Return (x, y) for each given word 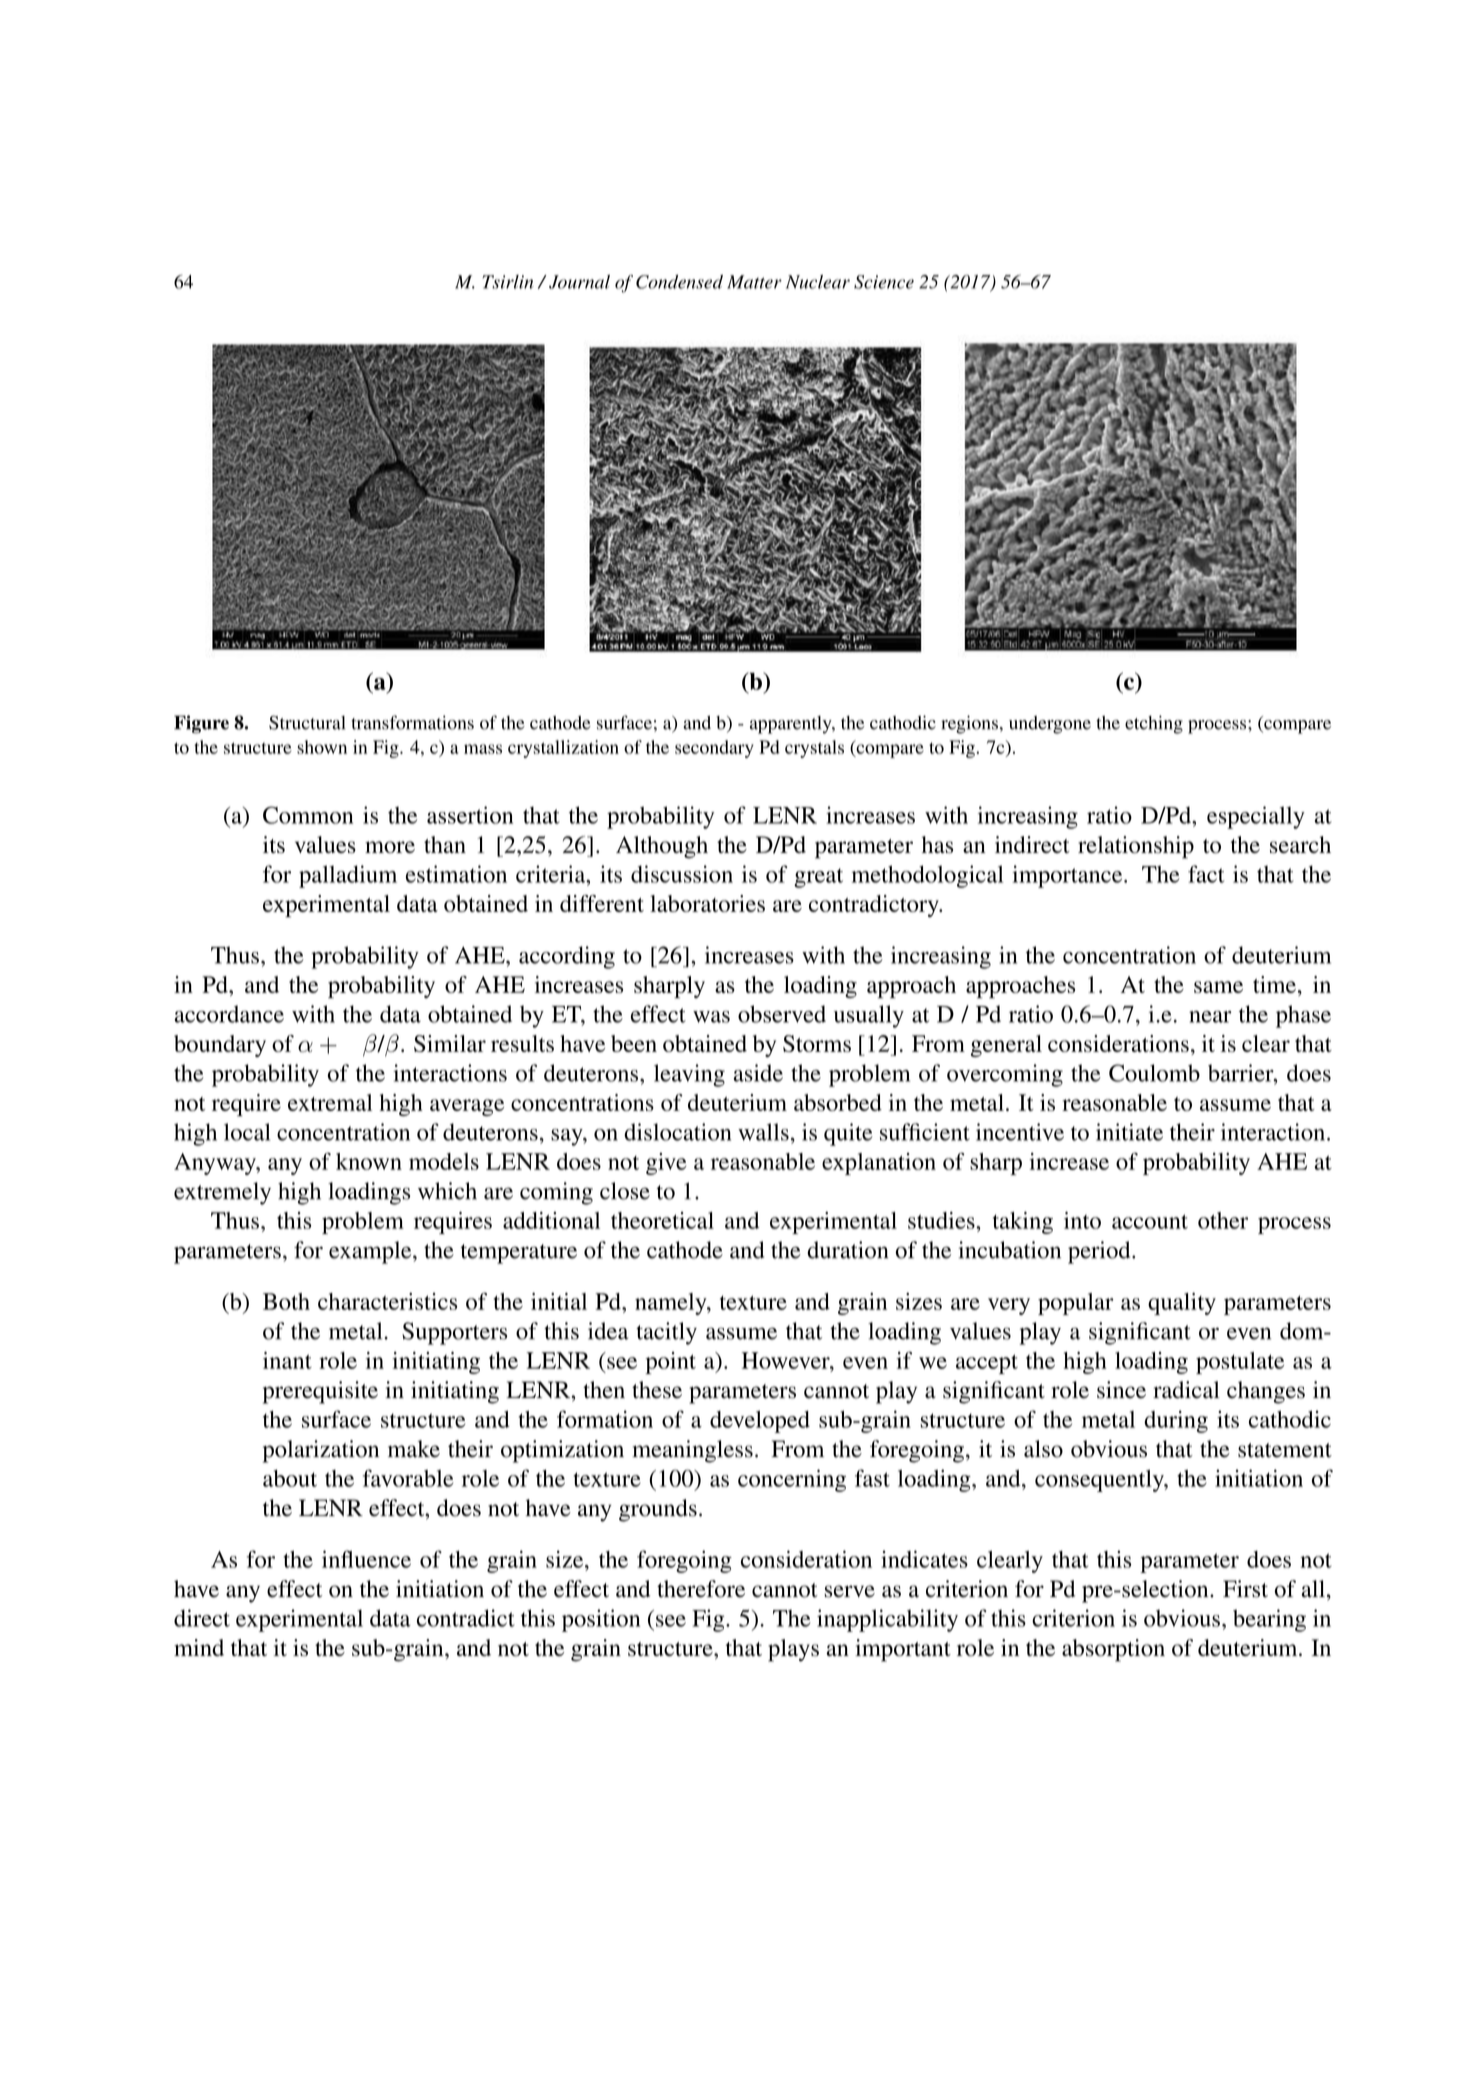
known (369, 1161)
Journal (579, 282)
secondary (714, 749)
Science (884, 282)
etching (1154, 724)
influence (366, 1559)
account (1150, 1221)
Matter (754, 282)
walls (763, 1132)
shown (322, 747)
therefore (701, 1589)
